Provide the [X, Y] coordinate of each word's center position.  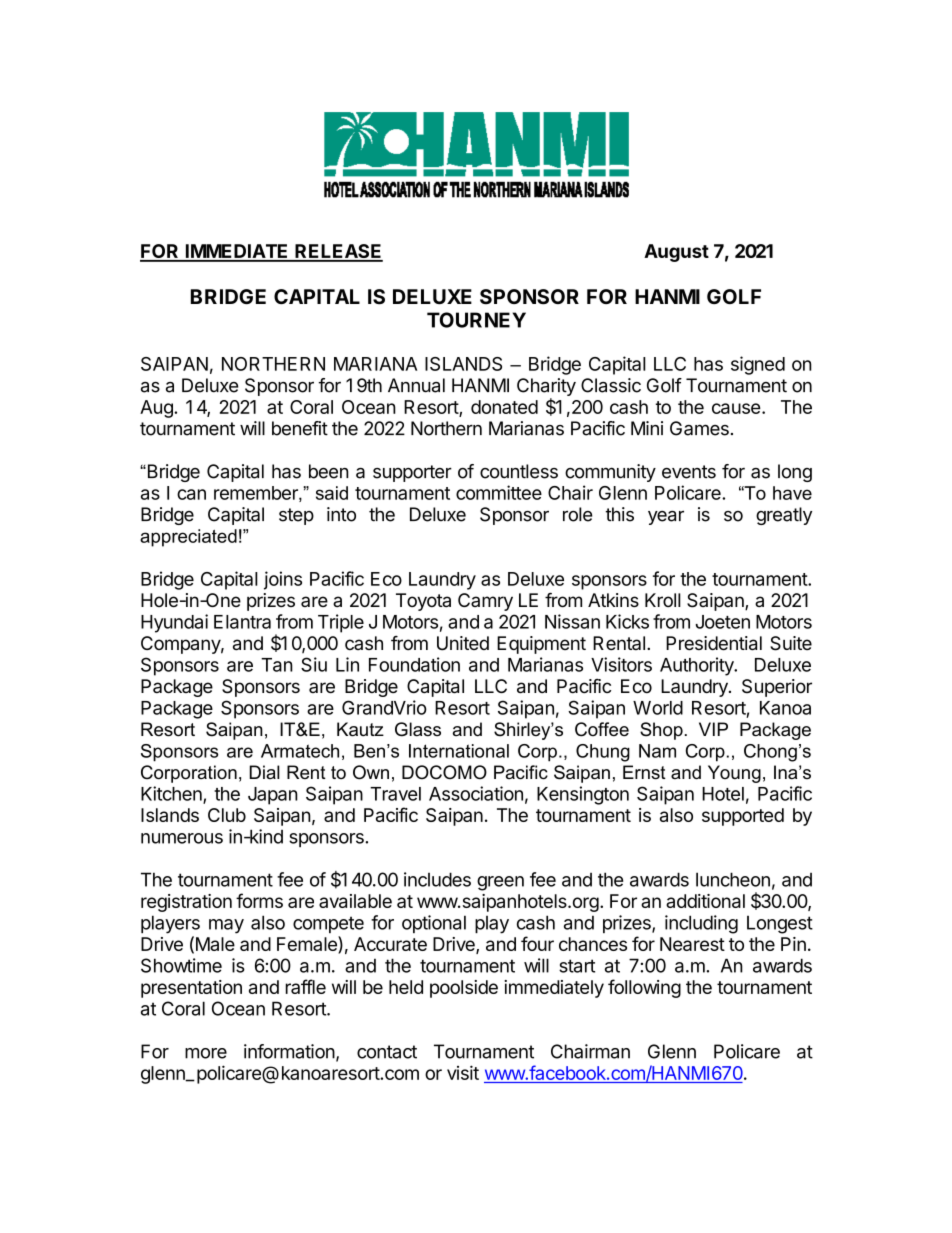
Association [476, 793]
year [666, 517]
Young [734, 774]
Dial [265, 772]
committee [499, 492]
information [289, 1051]
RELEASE [338, 252]
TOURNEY [476, 320]
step [296, 516]
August [676, 253]
